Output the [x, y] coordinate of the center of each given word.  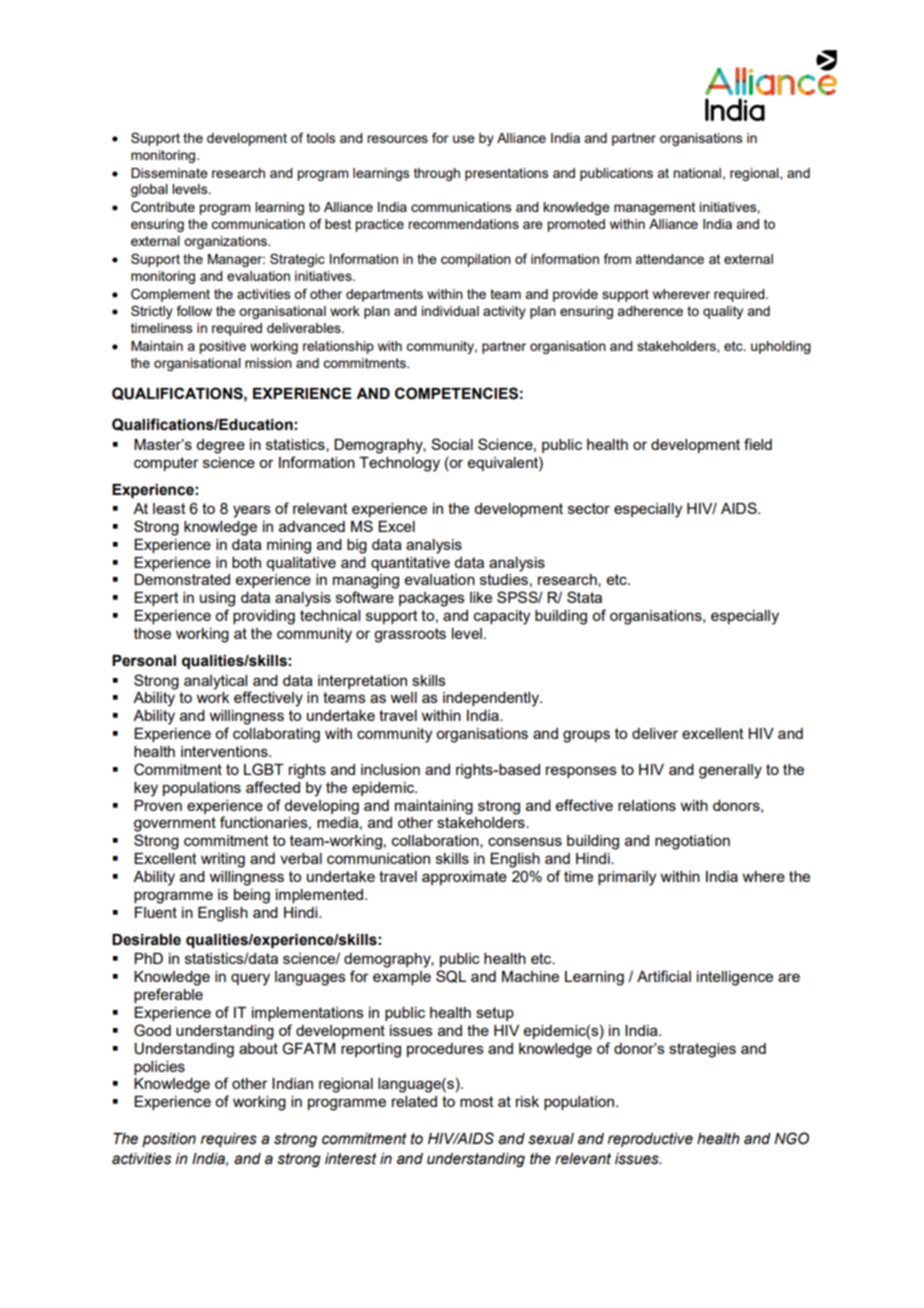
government [175, 824]
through [437, 174]
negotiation [692, 842]
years [252, 511]
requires [229, 1140]
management [654, 208]
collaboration [436, 841]
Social [452, 444]
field [758, 444]
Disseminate [169, 173]
